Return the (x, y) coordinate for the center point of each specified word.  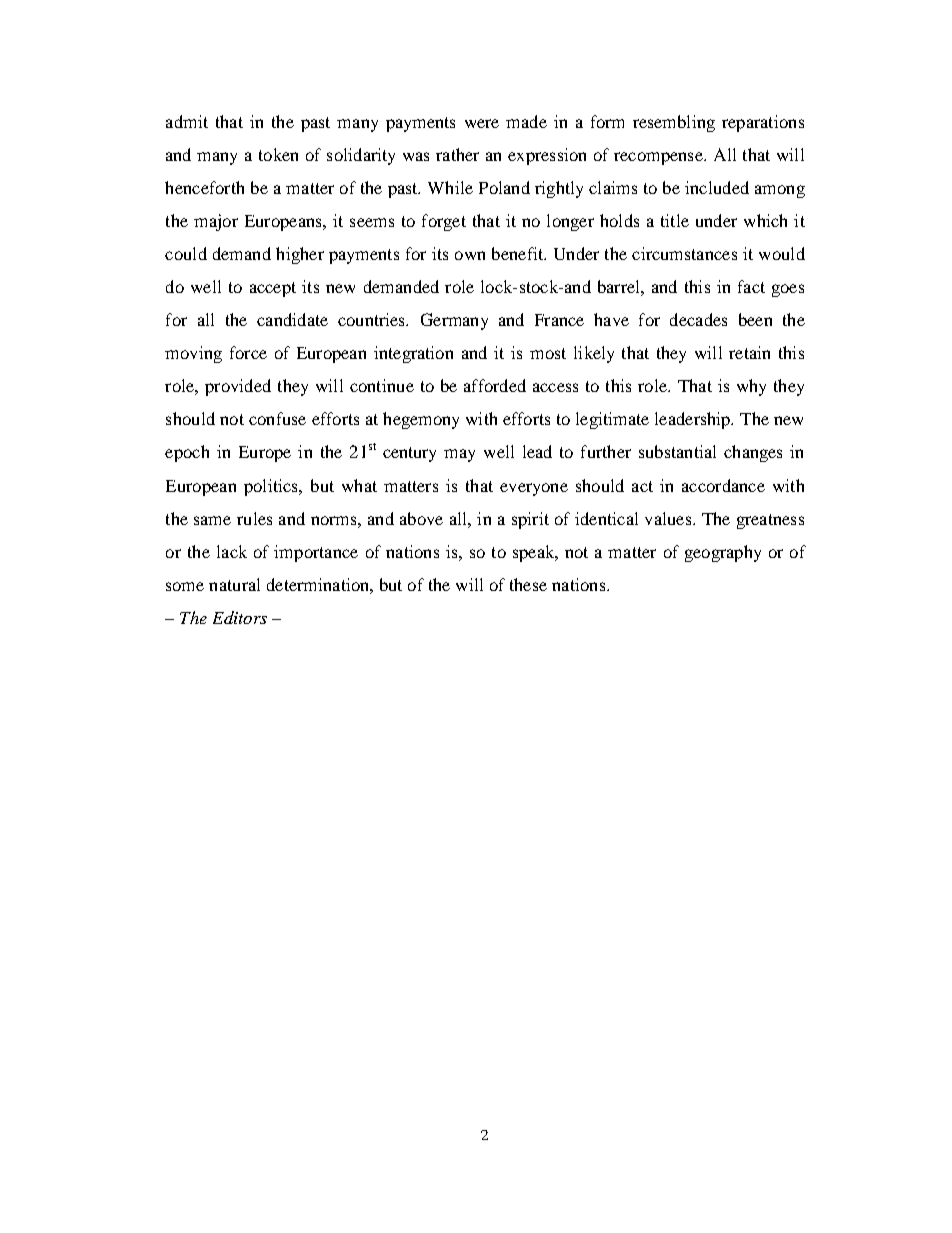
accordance (723, 485)
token (278, 154)
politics (272, 487)
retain (749, 352)
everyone (534, 489)
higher (300, 255)
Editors (240, 617)
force (248, 352)
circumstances (684, 253)
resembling (674, 123)
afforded (495, 385)
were (482, 123)
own (470, 255)
